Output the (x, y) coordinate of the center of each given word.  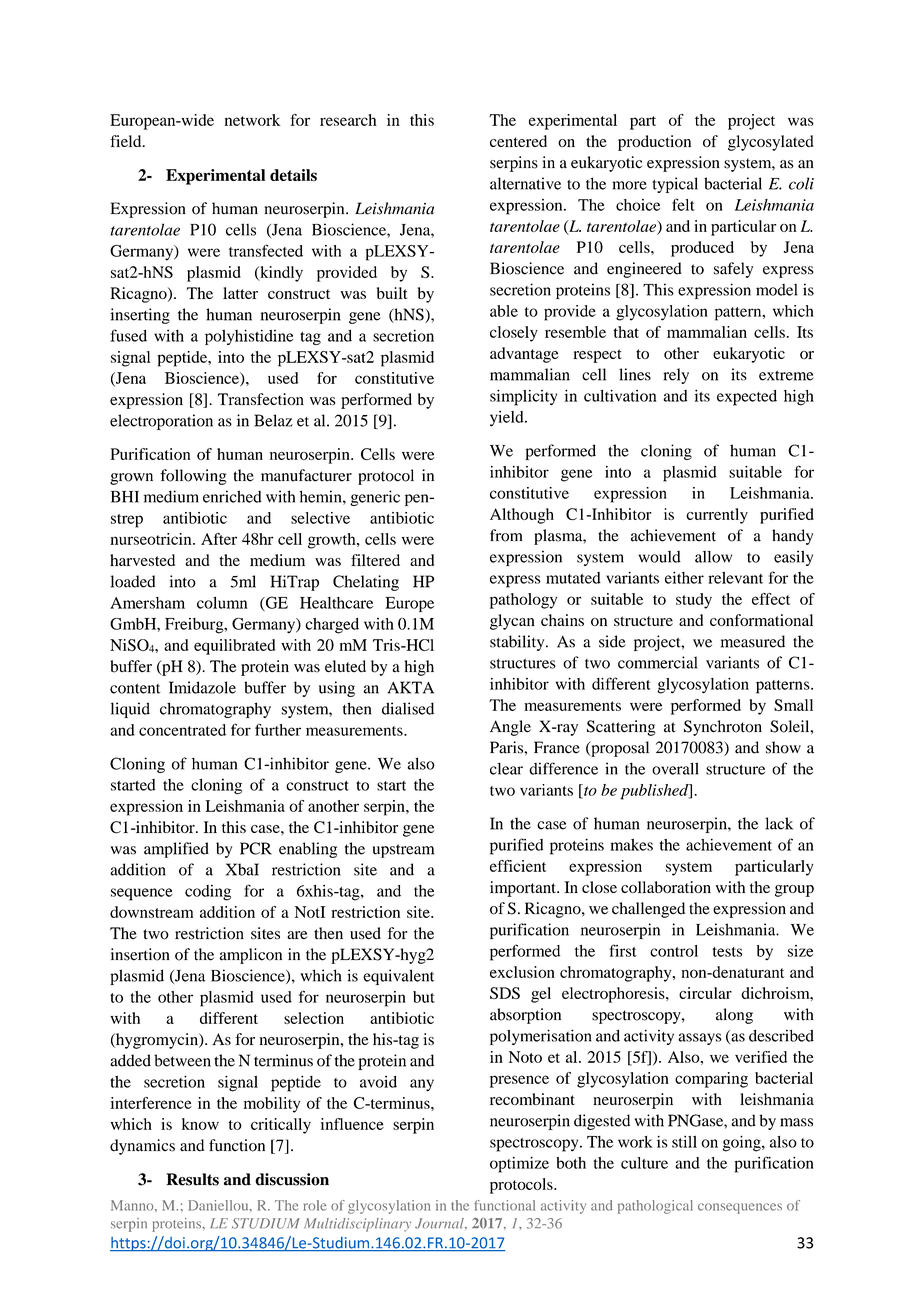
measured (753, 641)
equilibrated (234, 647)
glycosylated (771, 143)
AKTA (411, 687)
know (200, 1124)
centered (518, 141)
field (127, 141)
